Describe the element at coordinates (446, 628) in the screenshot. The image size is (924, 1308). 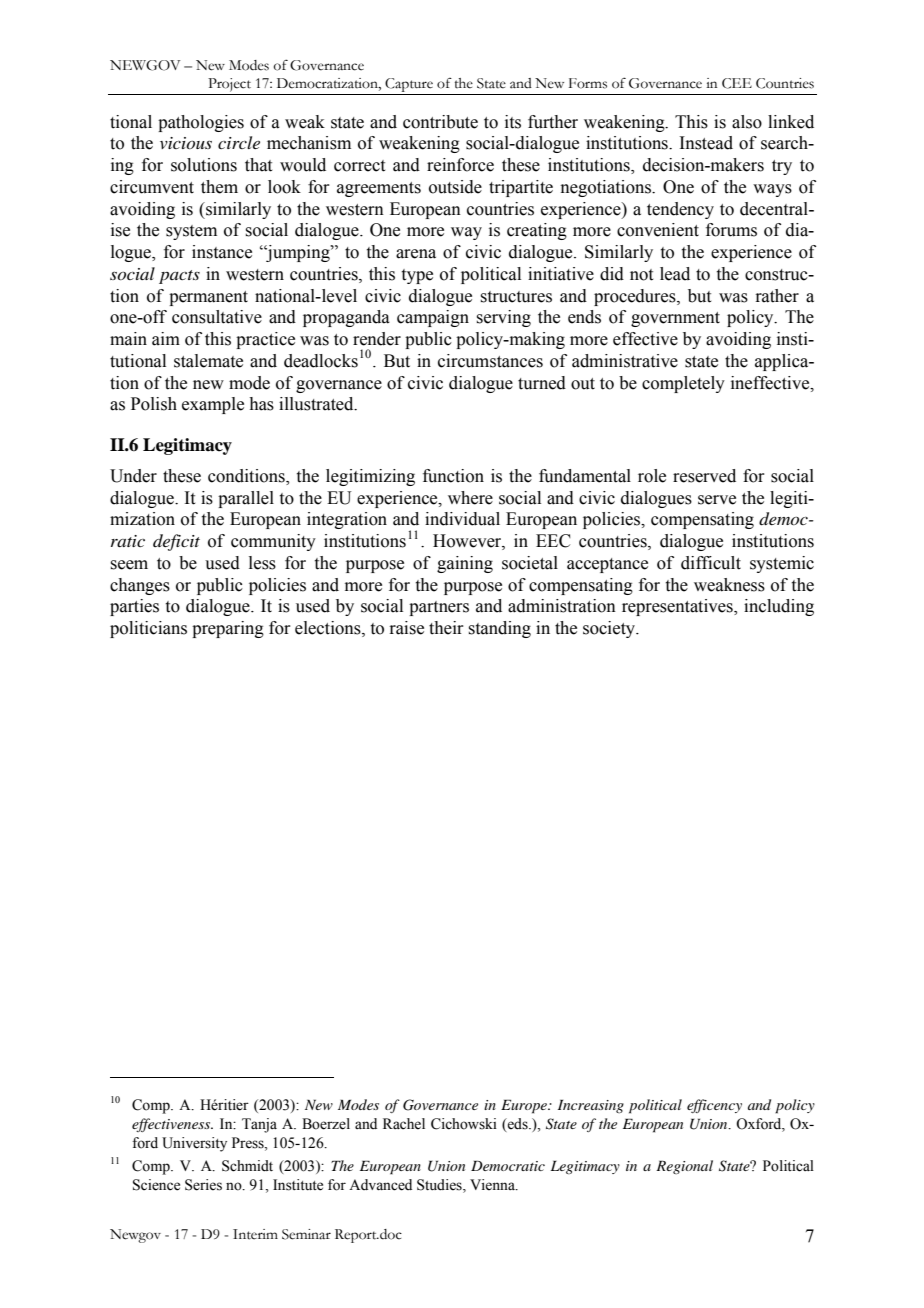
I see `their` at that location.
